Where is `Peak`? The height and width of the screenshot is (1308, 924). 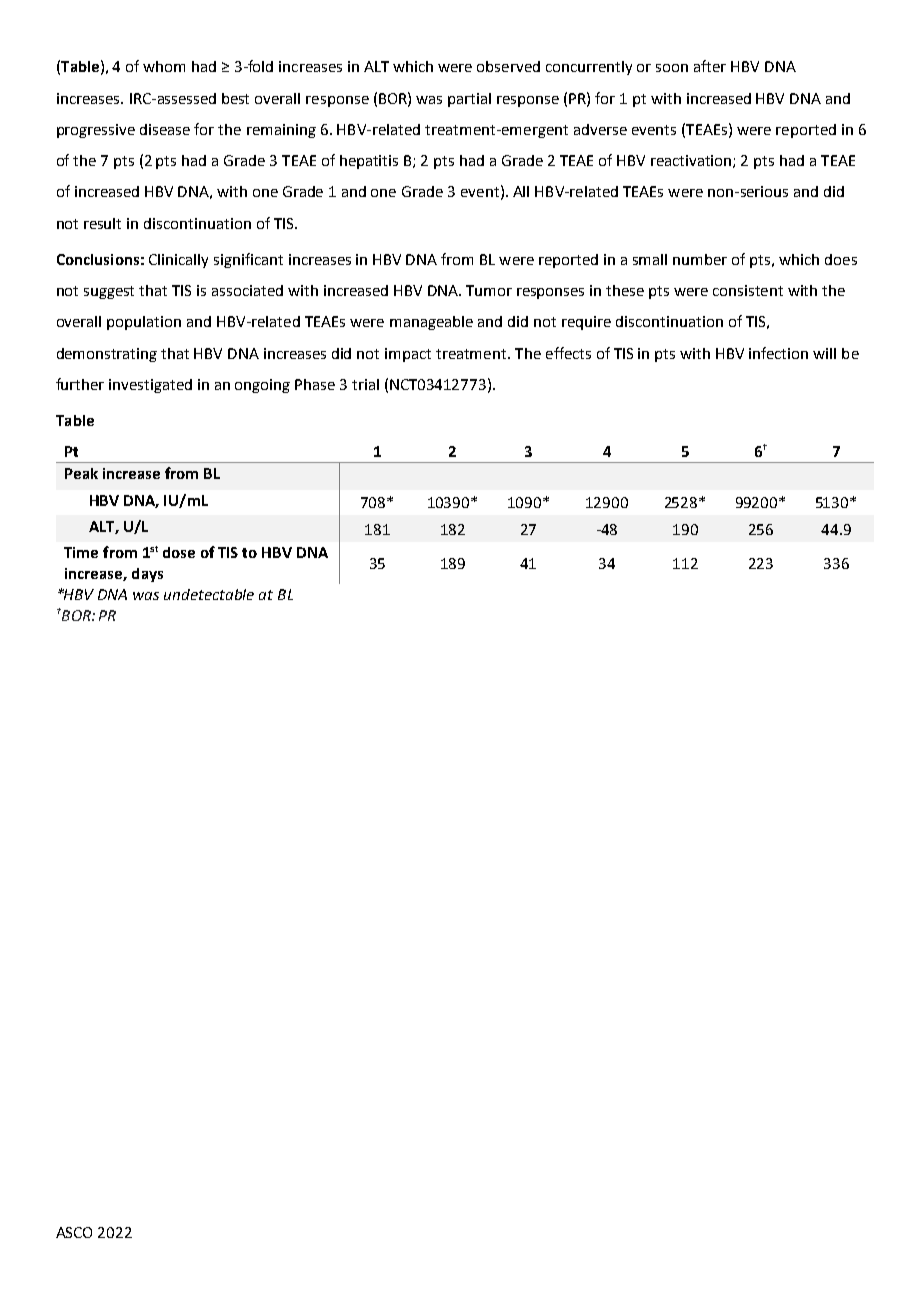
Peak is located at coordinates (81, 473).
